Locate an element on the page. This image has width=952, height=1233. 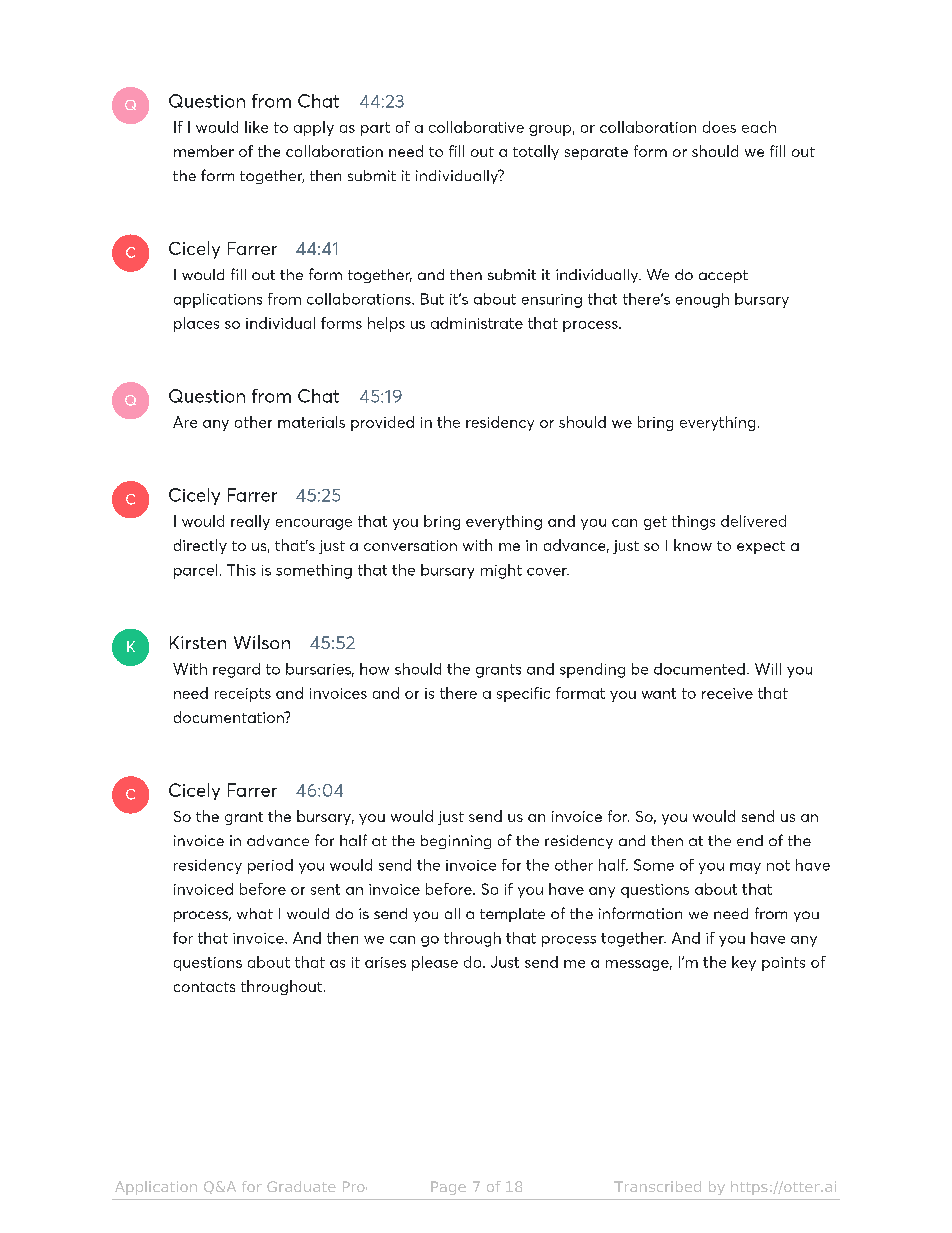
places is located at coordinates (196, 324).
